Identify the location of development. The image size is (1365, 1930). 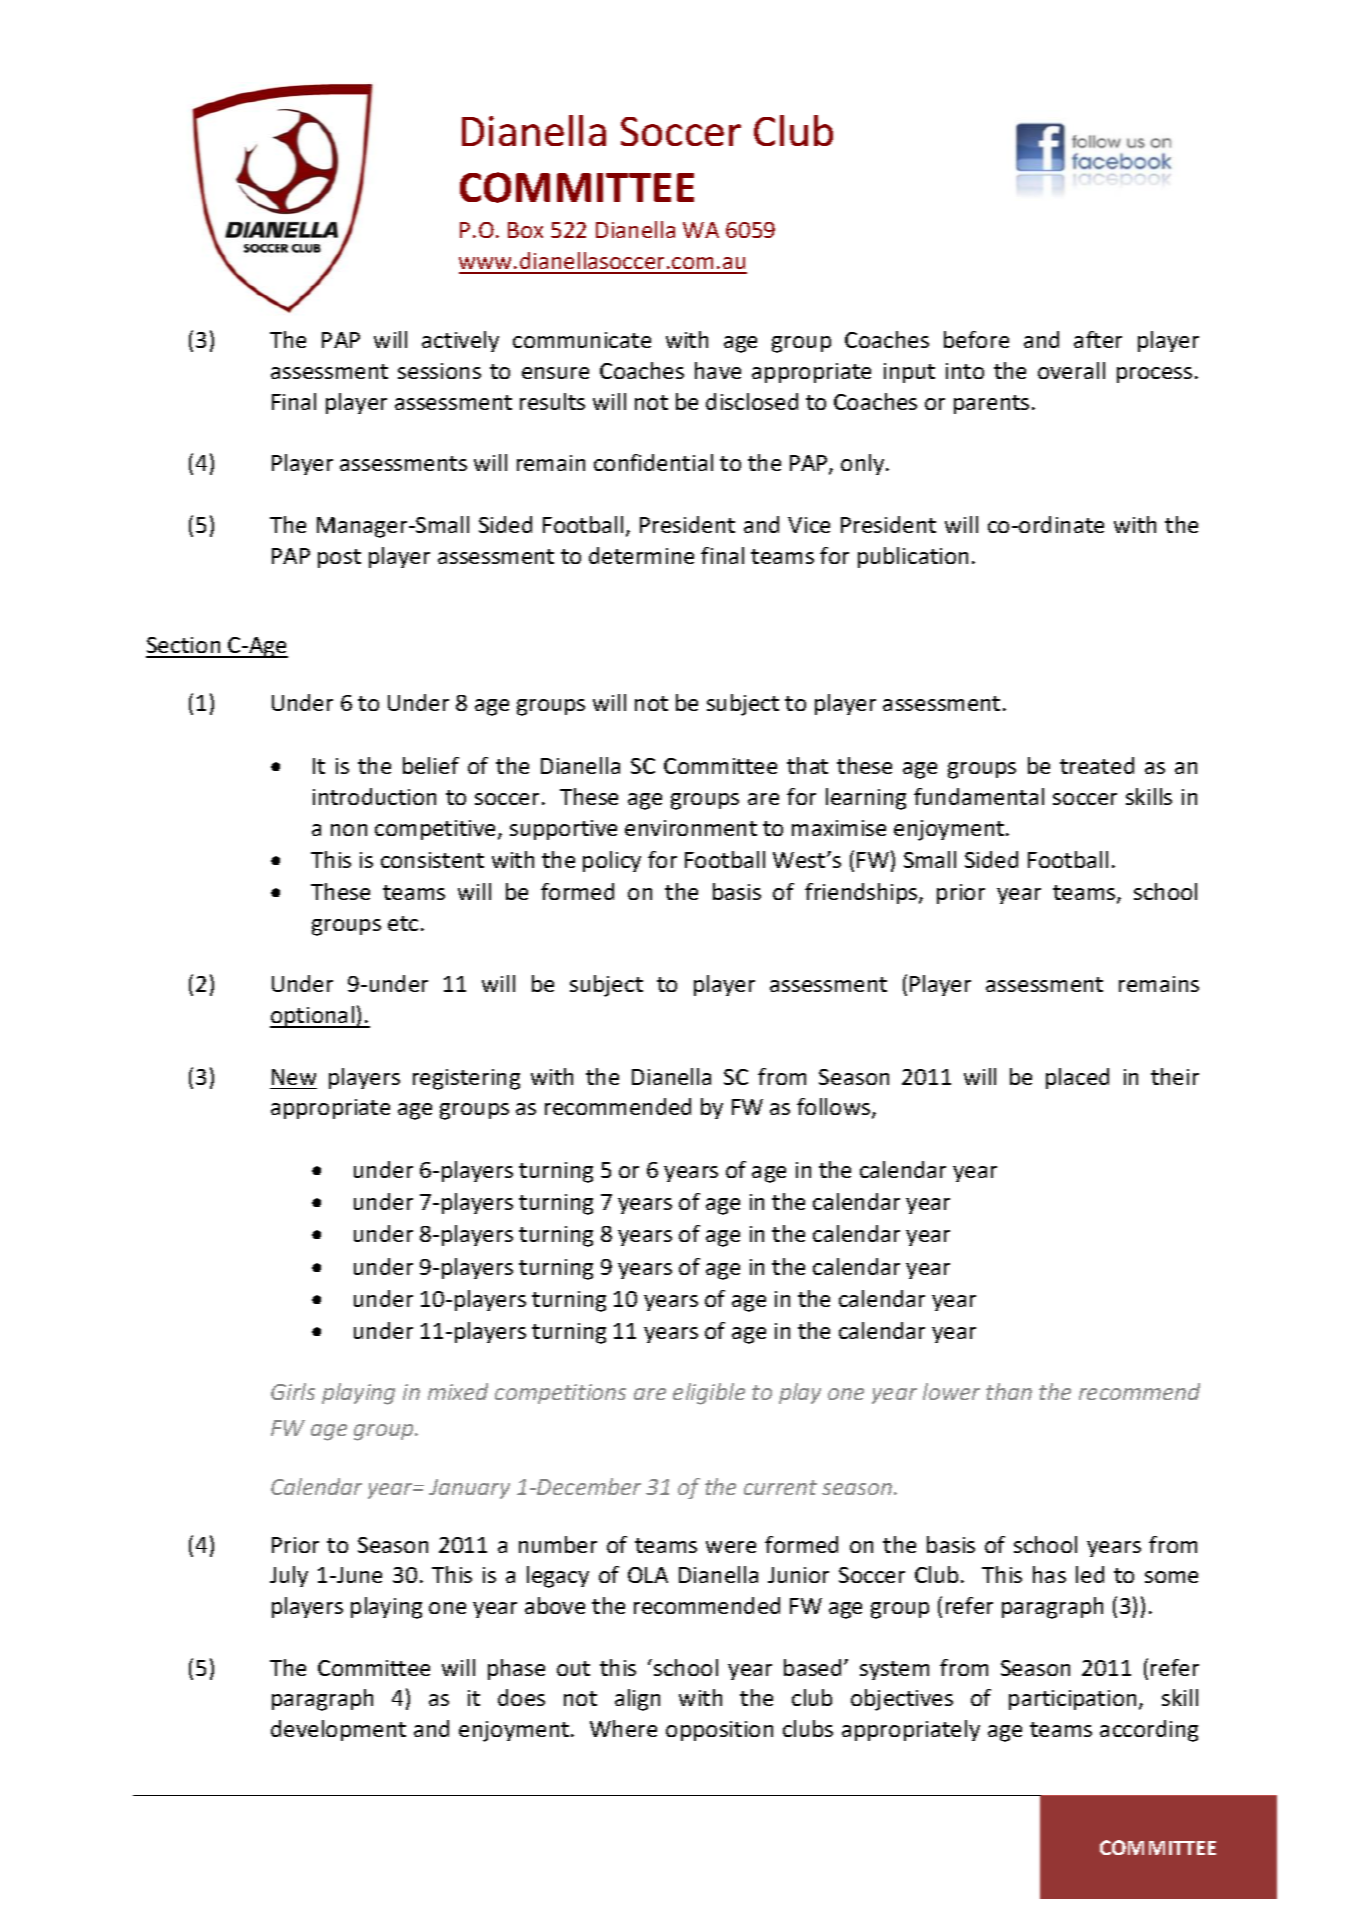
(338, 1730).
